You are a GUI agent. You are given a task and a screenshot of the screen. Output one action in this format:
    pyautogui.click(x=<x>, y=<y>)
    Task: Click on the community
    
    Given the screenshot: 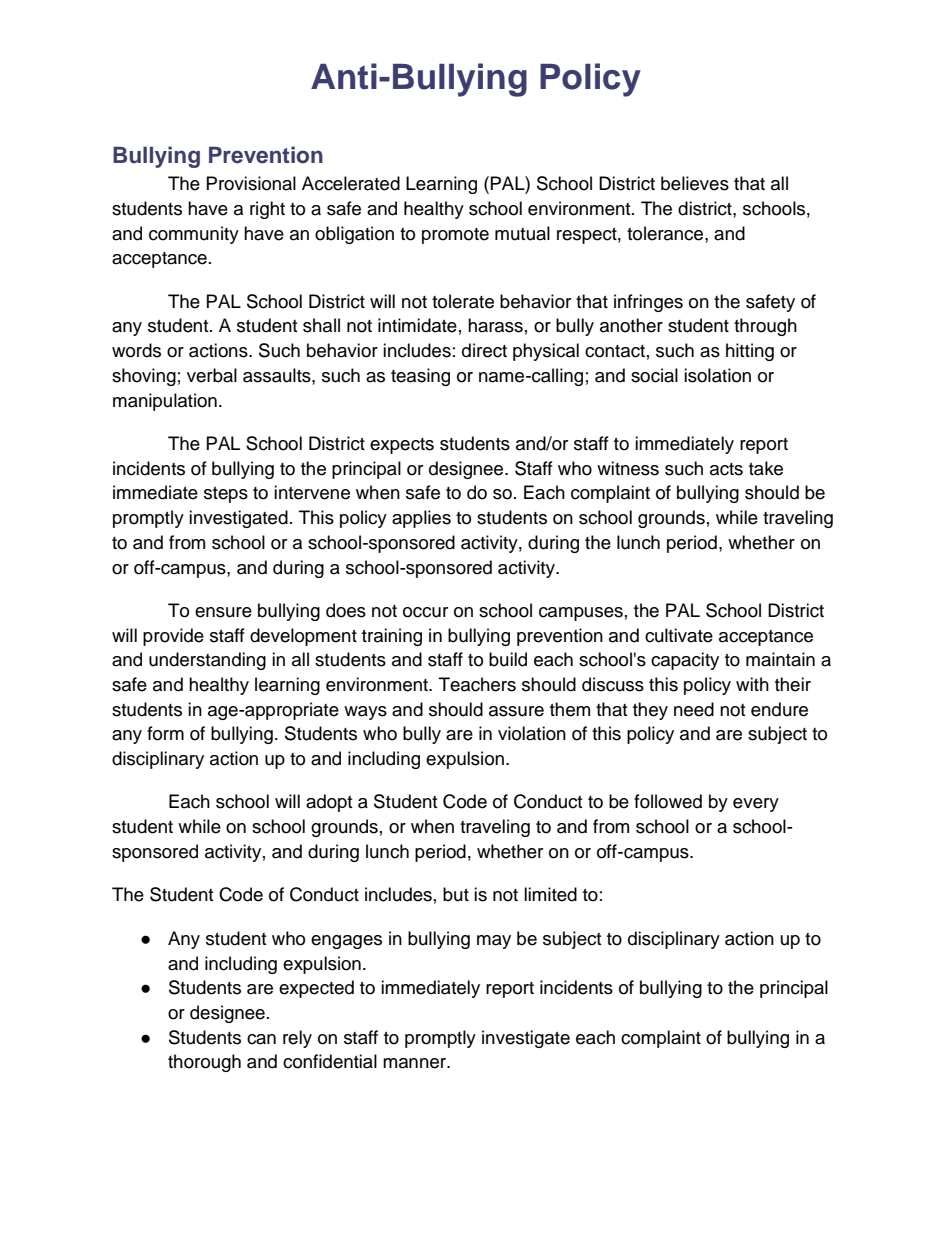 What is the action you would take?
    pyautogui.click(x=194, y=235)
